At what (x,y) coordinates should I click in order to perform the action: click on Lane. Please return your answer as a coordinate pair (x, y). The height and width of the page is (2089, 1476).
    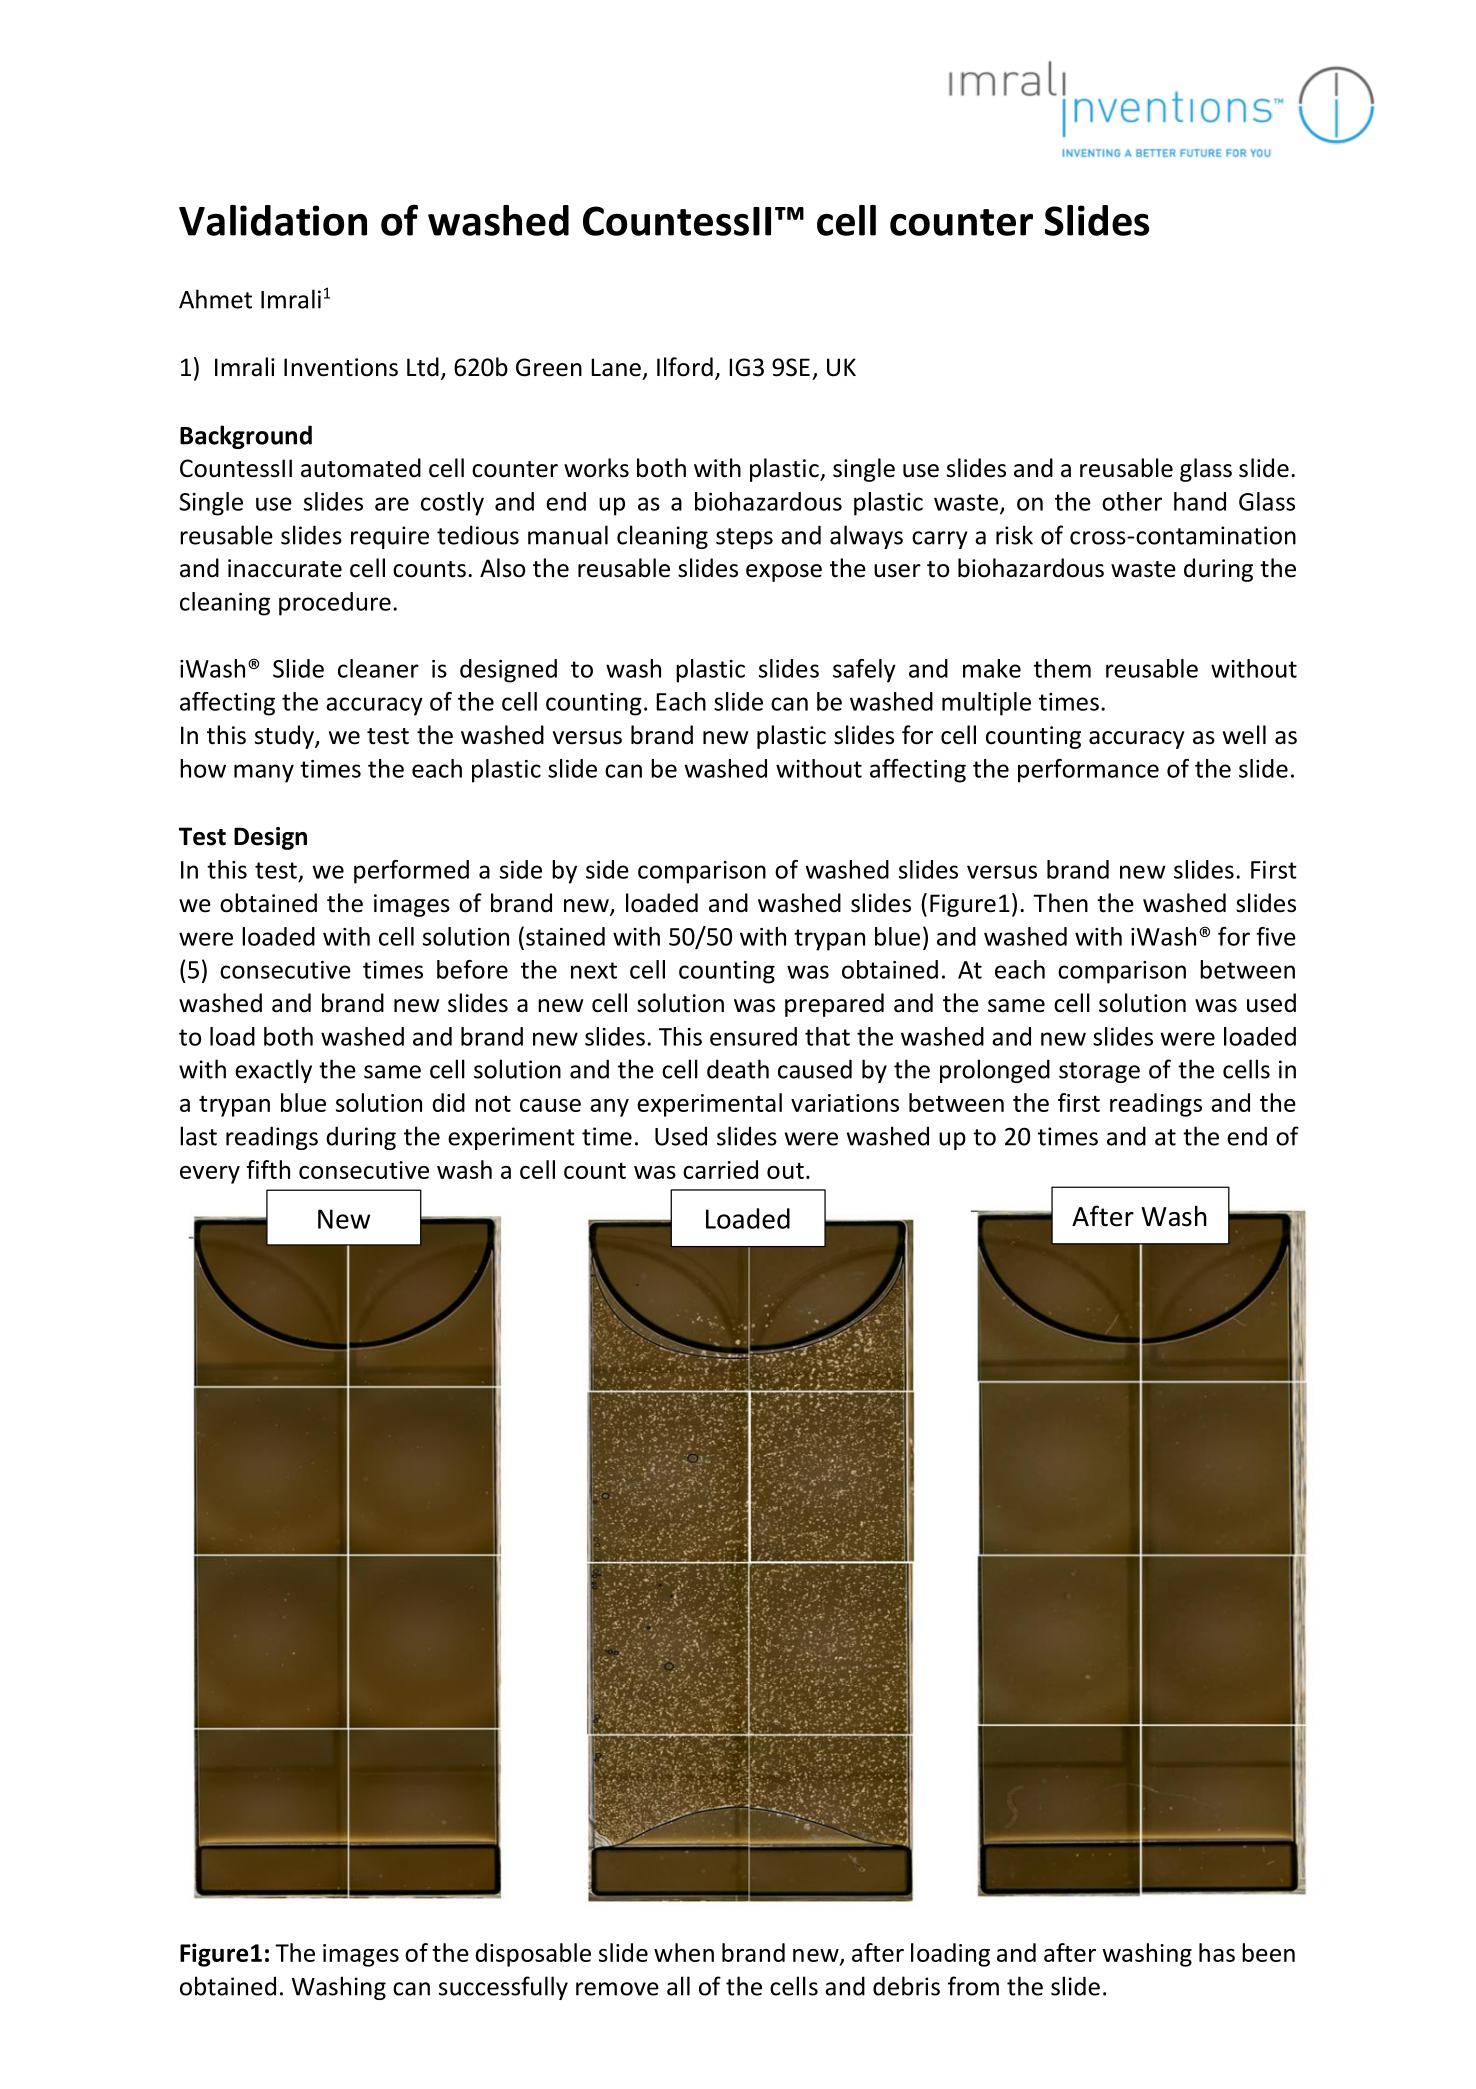
    Looking at the image, I should click on (616, 367).
